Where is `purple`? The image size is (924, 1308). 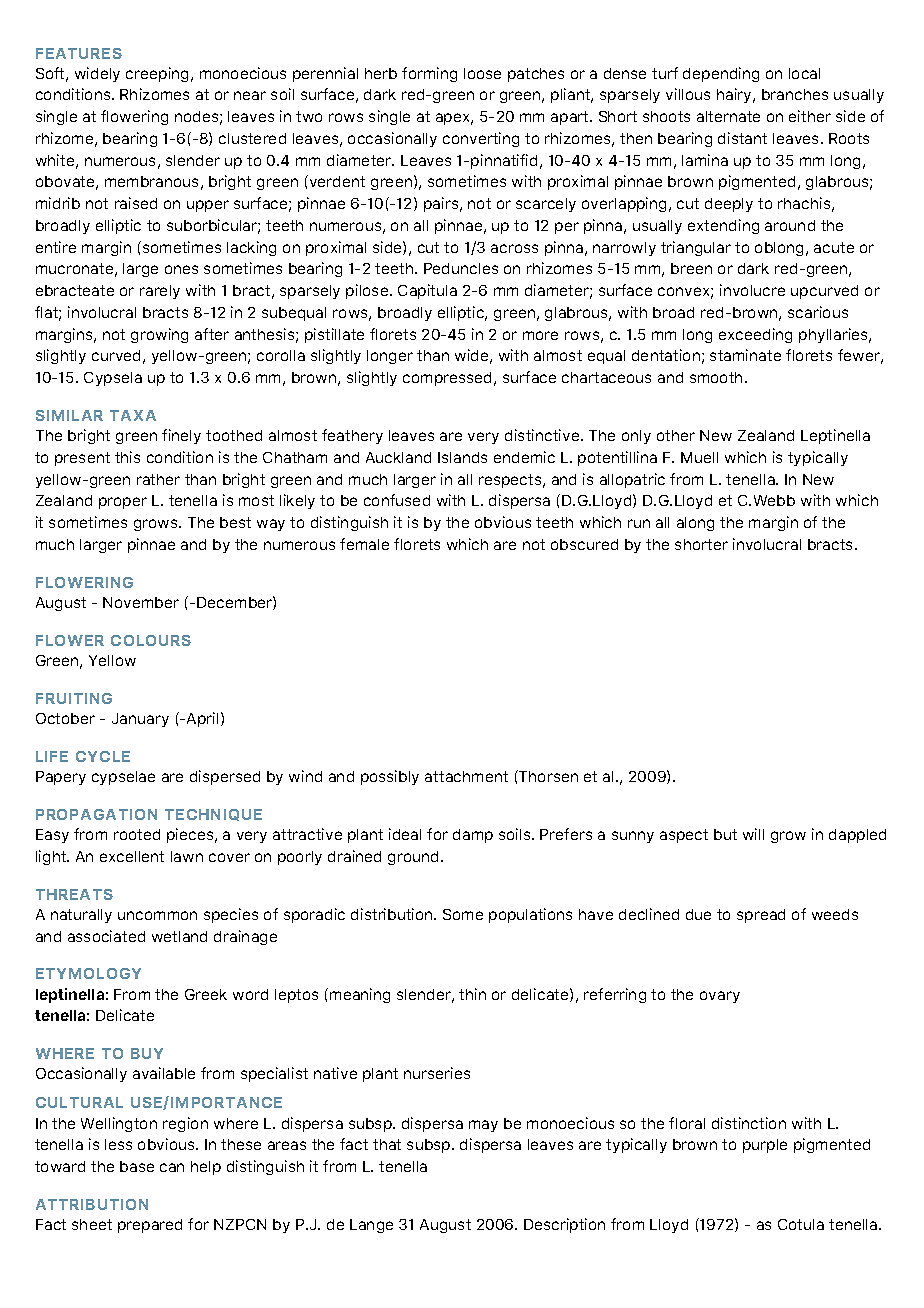 purple is located at coordinates (765, 1146).
